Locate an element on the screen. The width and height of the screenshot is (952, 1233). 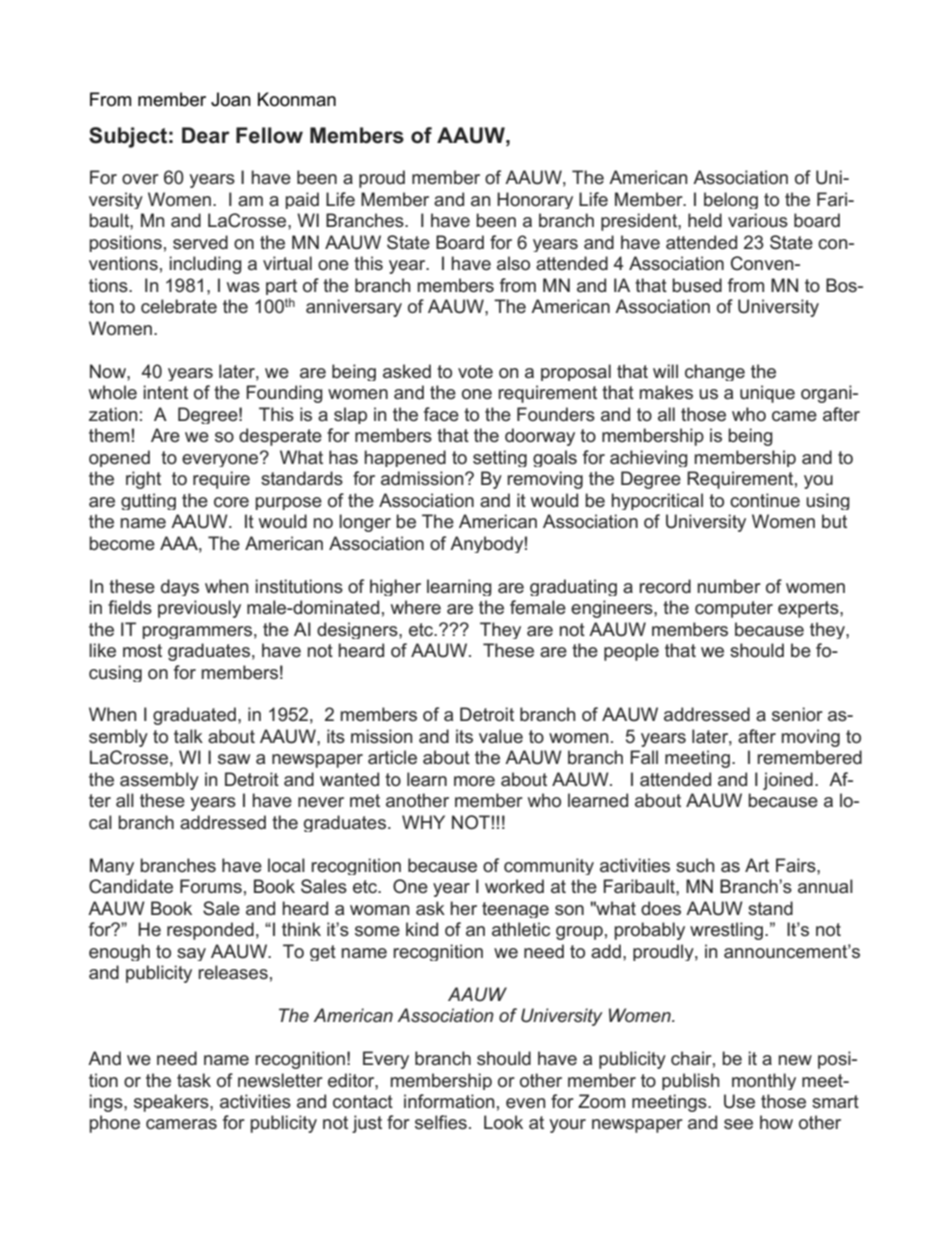
Dear is located at coordinates (206, 135).
